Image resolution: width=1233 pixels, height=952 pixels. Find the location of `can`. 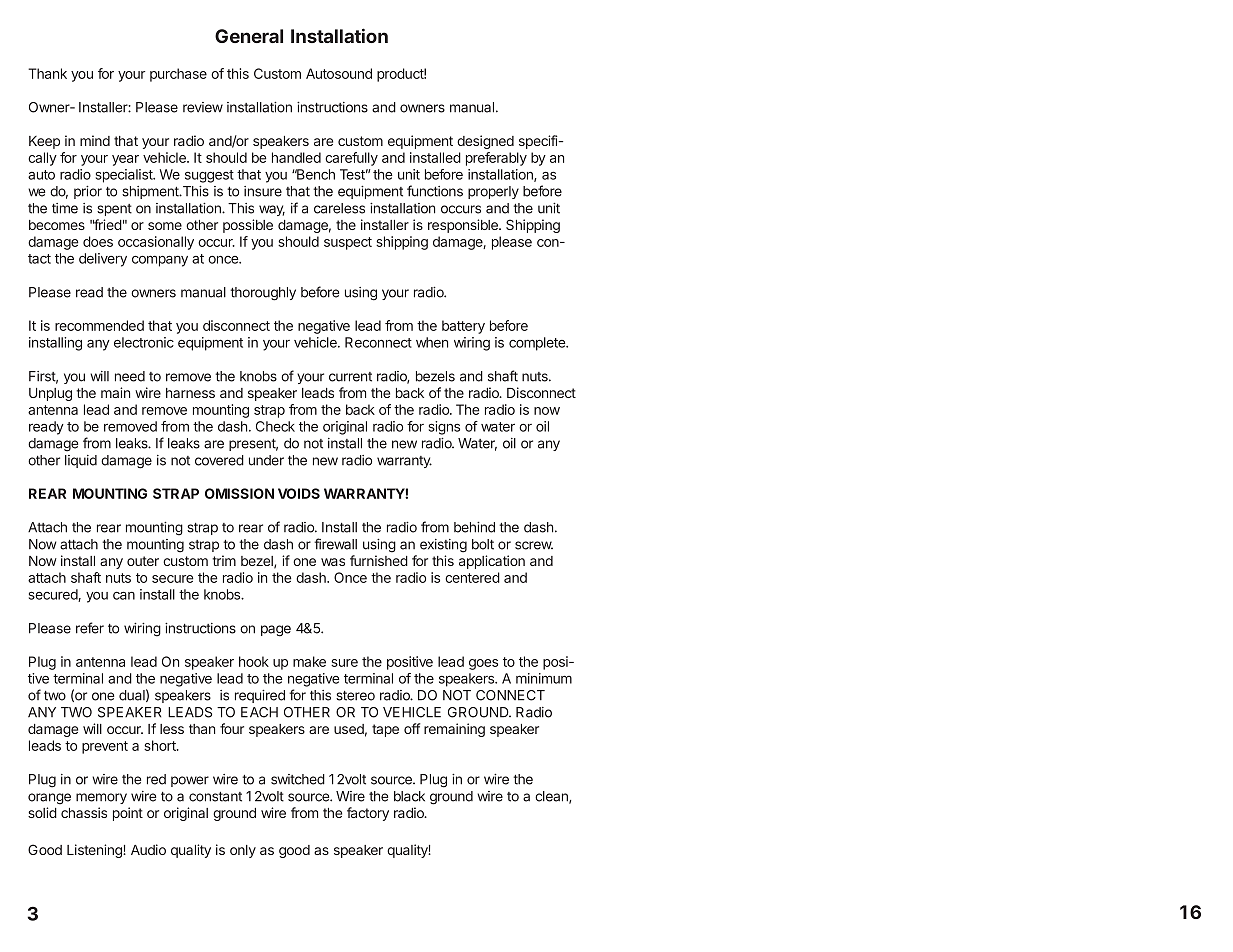

can is located at coordinates (124, 596).
